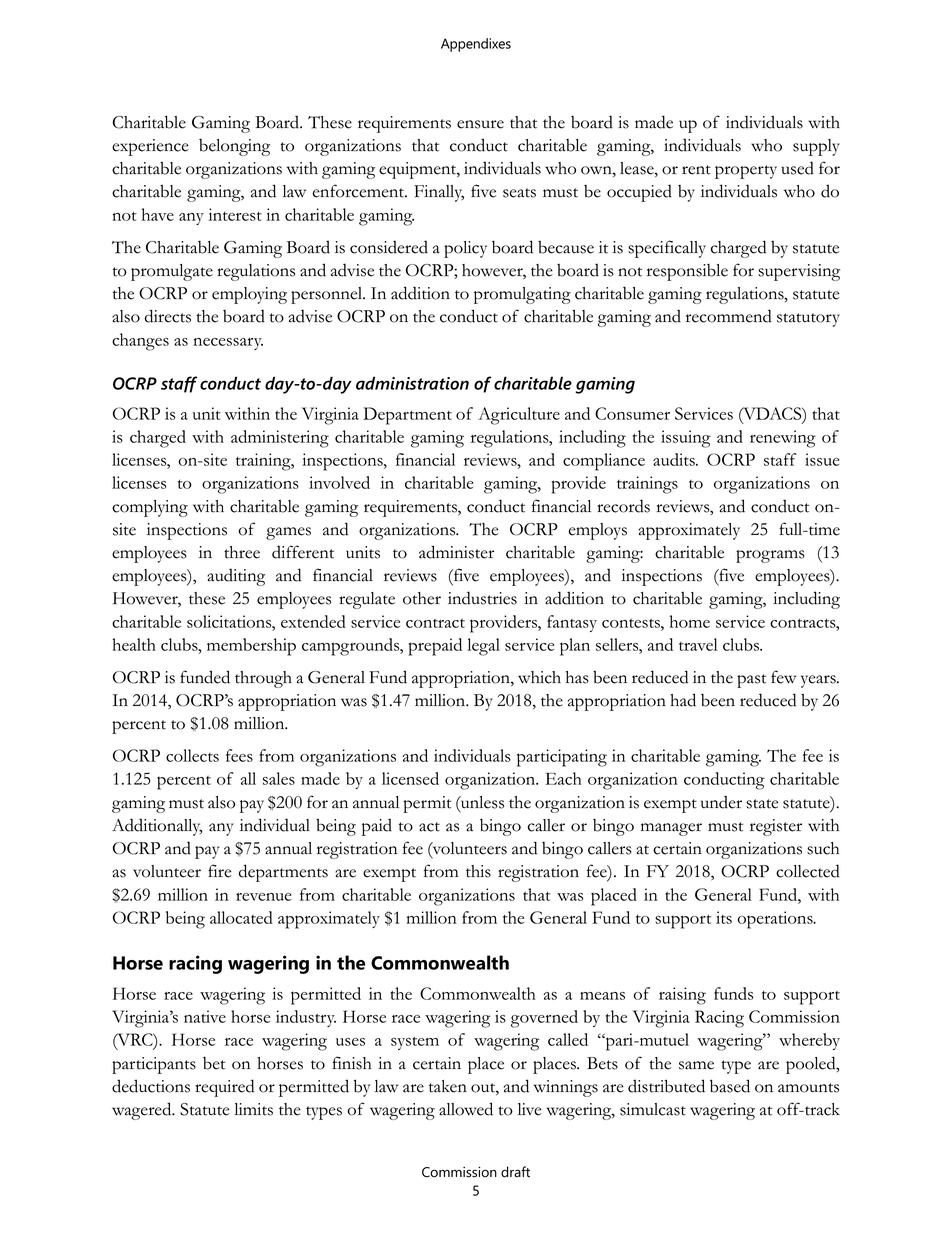  What do you see at coordinates (476, 45) in the page?
I see `Appendixes` at bounding box center [476, 45].
